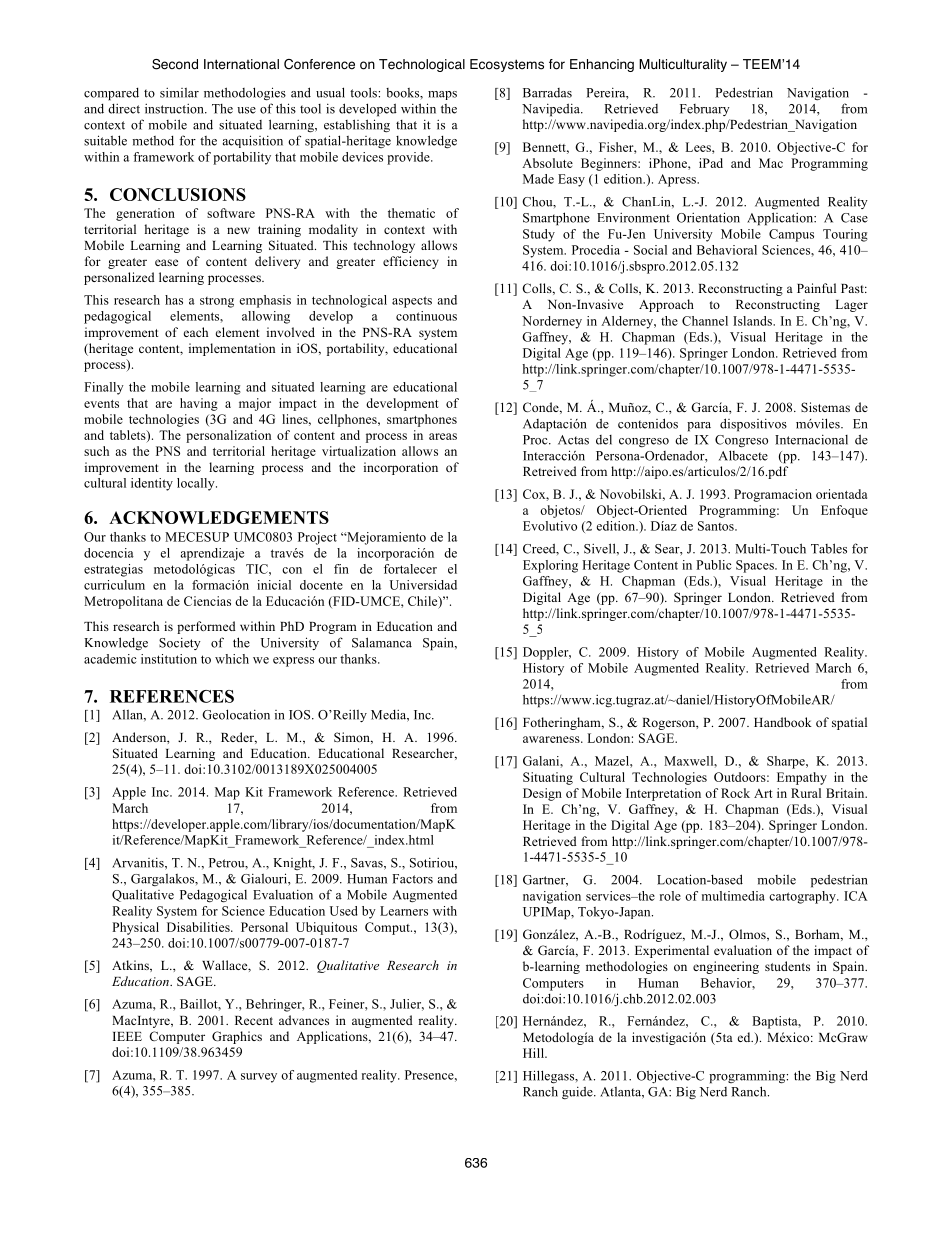 The width and height of the screenshot is (952, 1233). What do you see at coordinates (578, 1092) in the screenshot?
I see `guide` at bounding box center [578, 1092].
